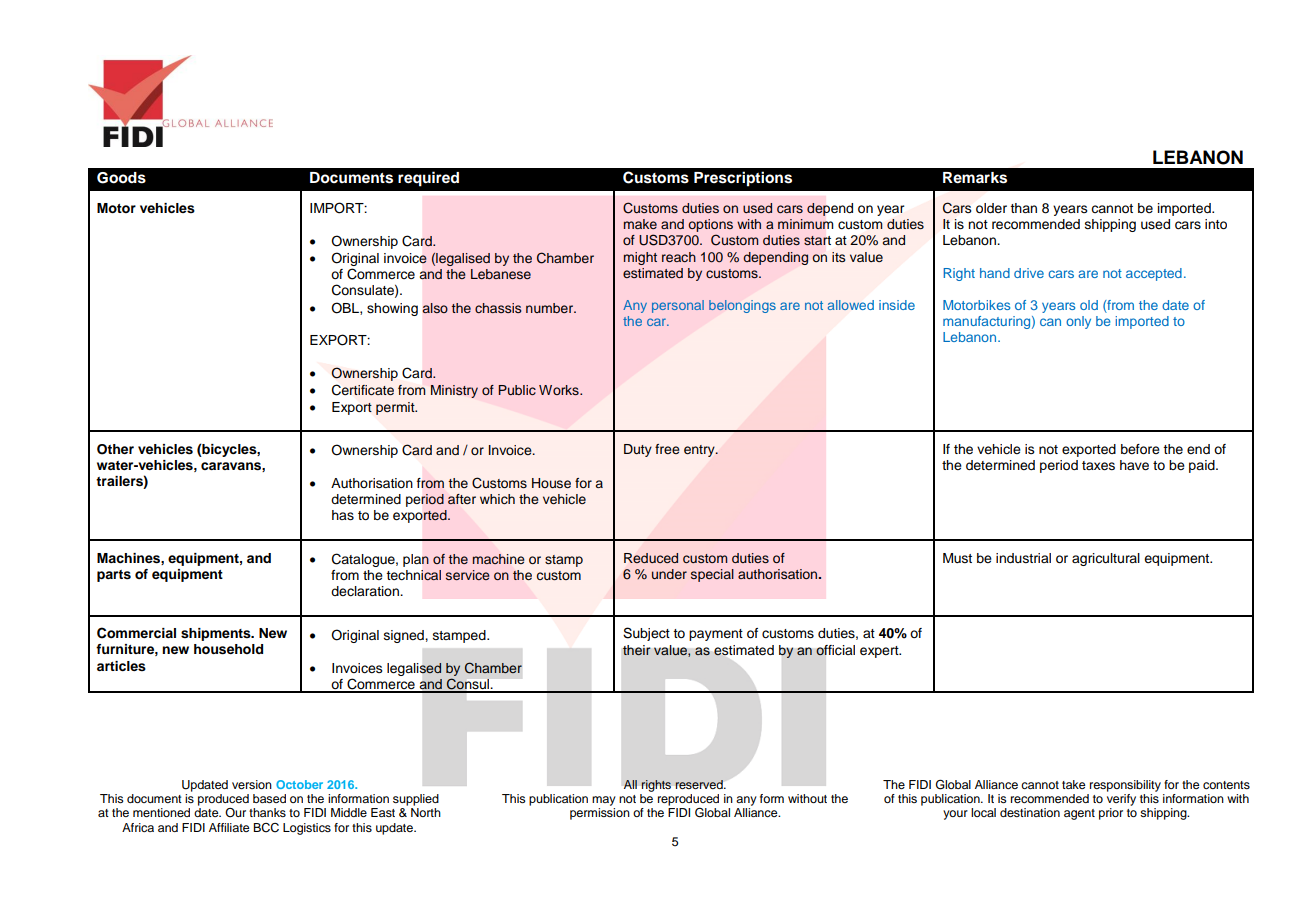 This document has width=1308, height=924. Describe the element at coordinates (1098, 466) in the document. I see `taxes` at that location.
